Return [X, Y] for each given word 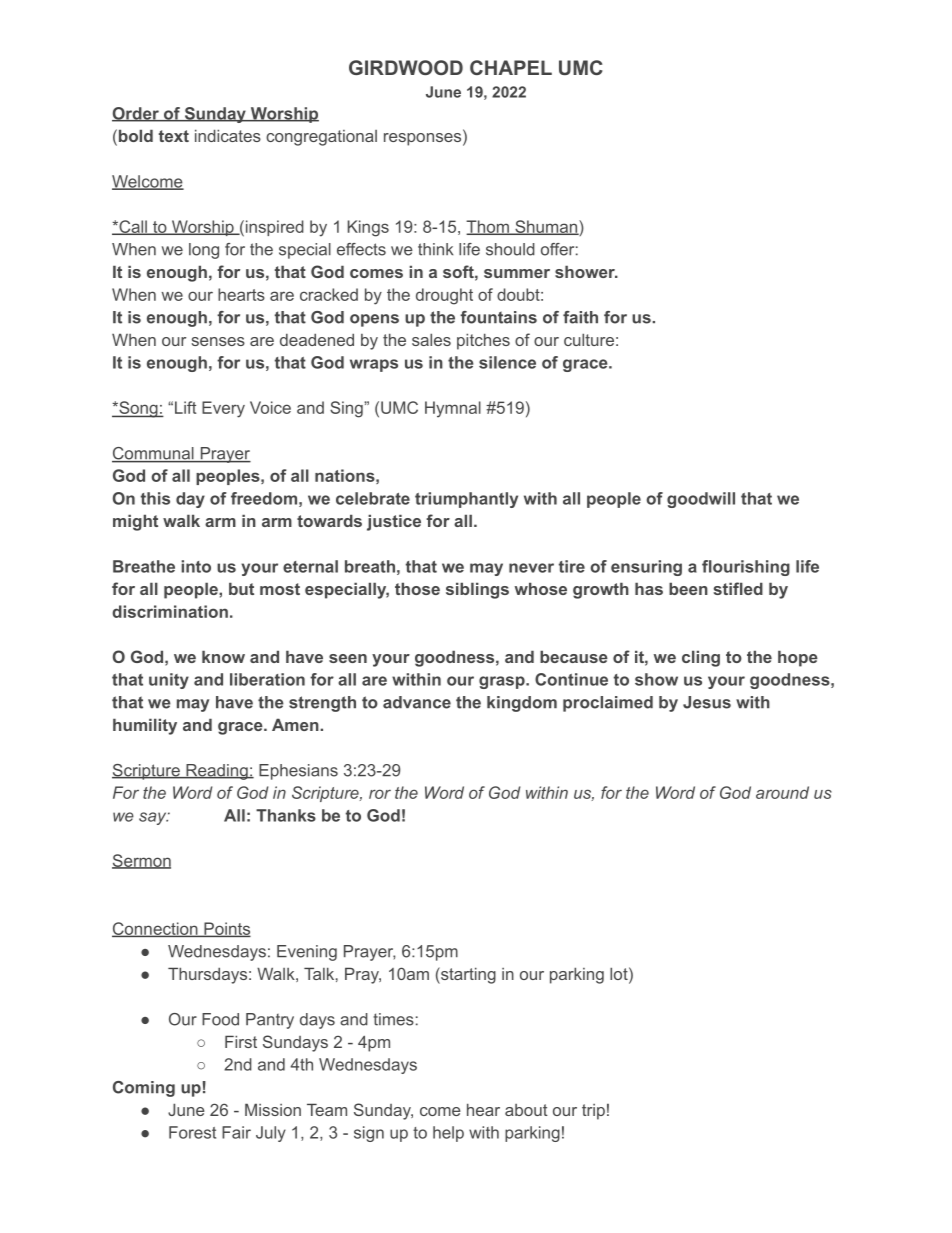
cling [701, 658]
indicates [228, 135]
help [448, 1134]
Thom [488, 227]
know [223, 656]
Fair [236, 1132]
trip [593, 1112]
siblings [477, 590]
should [510, 249]
